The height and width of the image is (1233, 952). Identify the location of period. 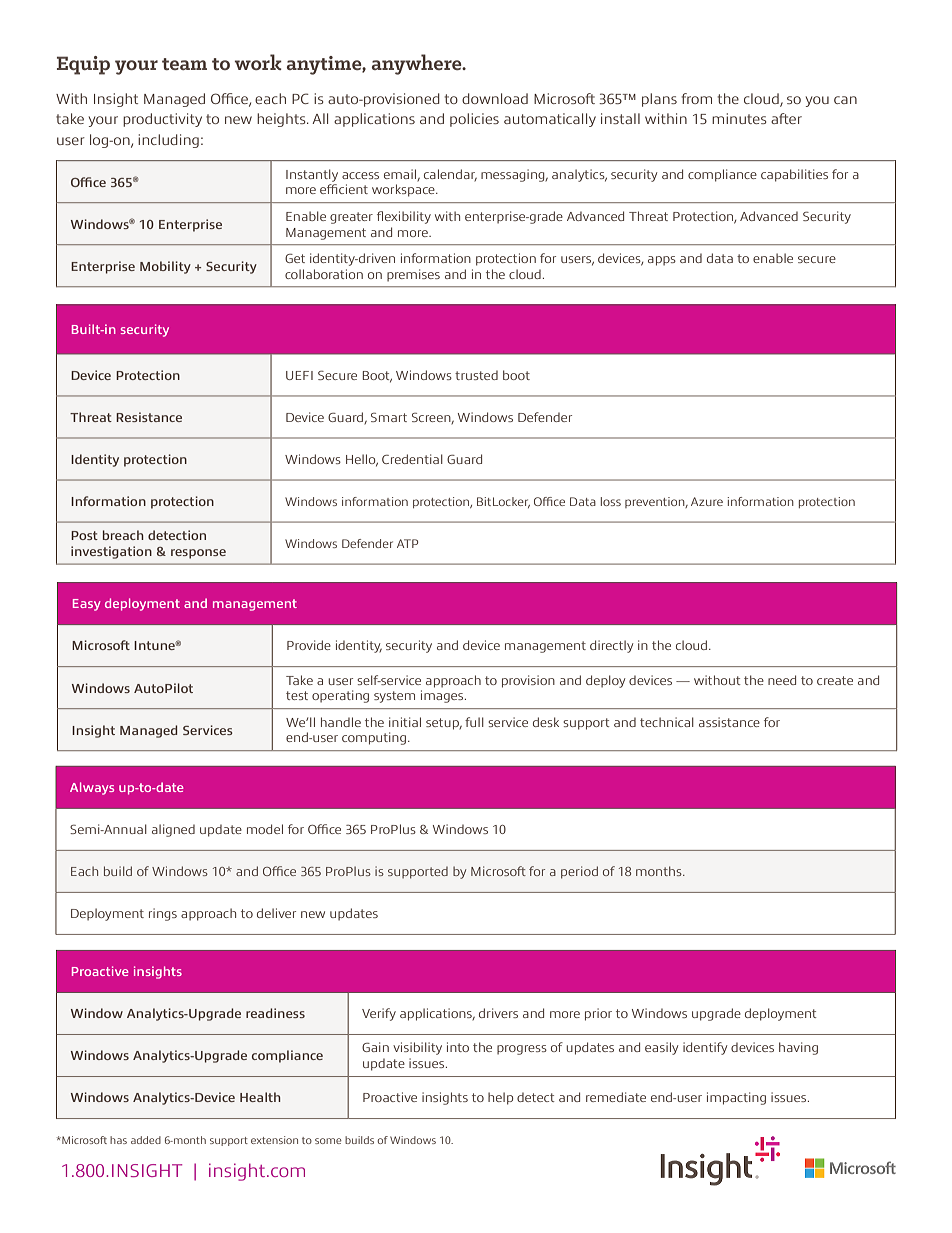
(579, 872).
